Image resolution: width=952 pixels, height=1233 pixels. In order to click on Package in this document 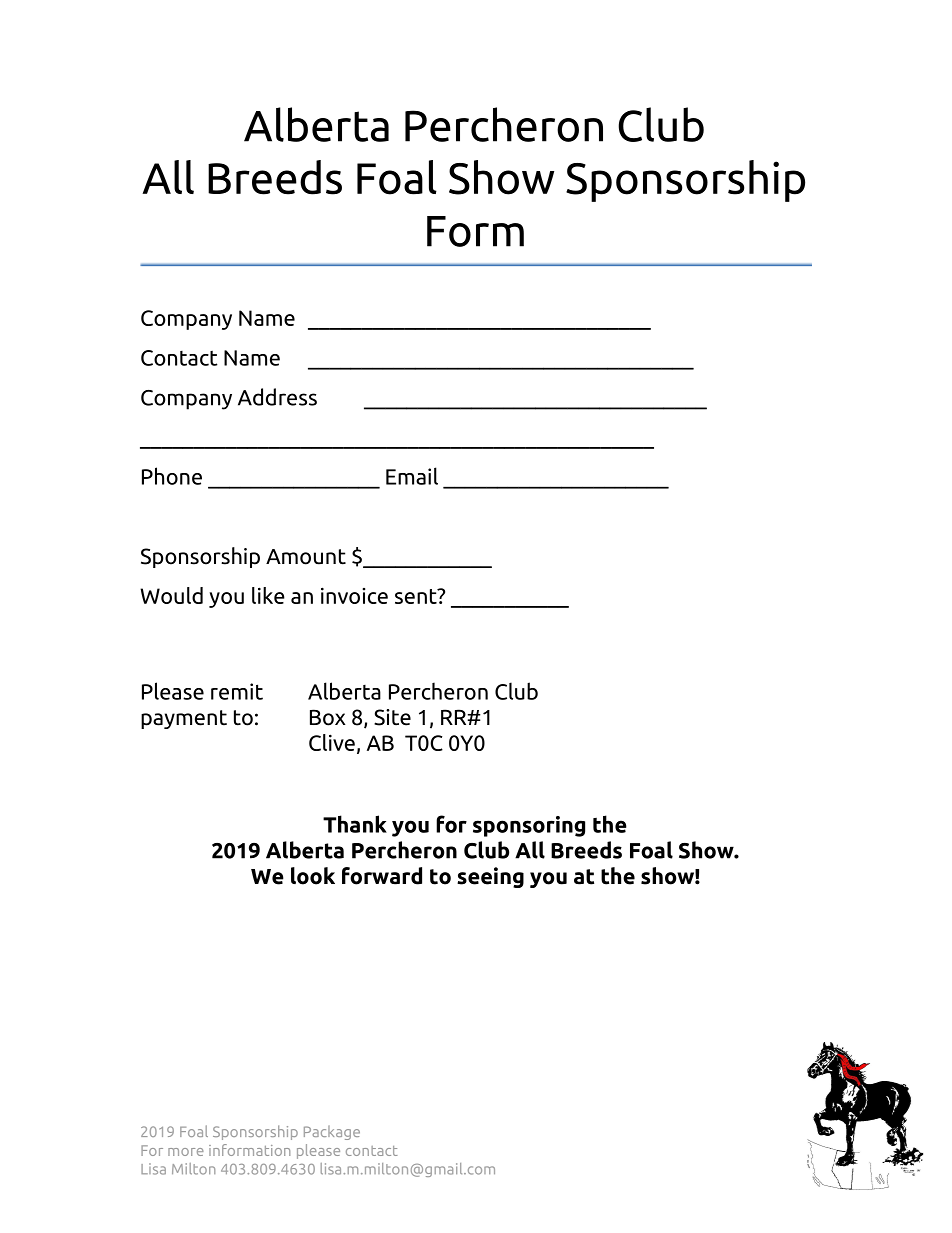, I will do `click(332, 1133)`.
